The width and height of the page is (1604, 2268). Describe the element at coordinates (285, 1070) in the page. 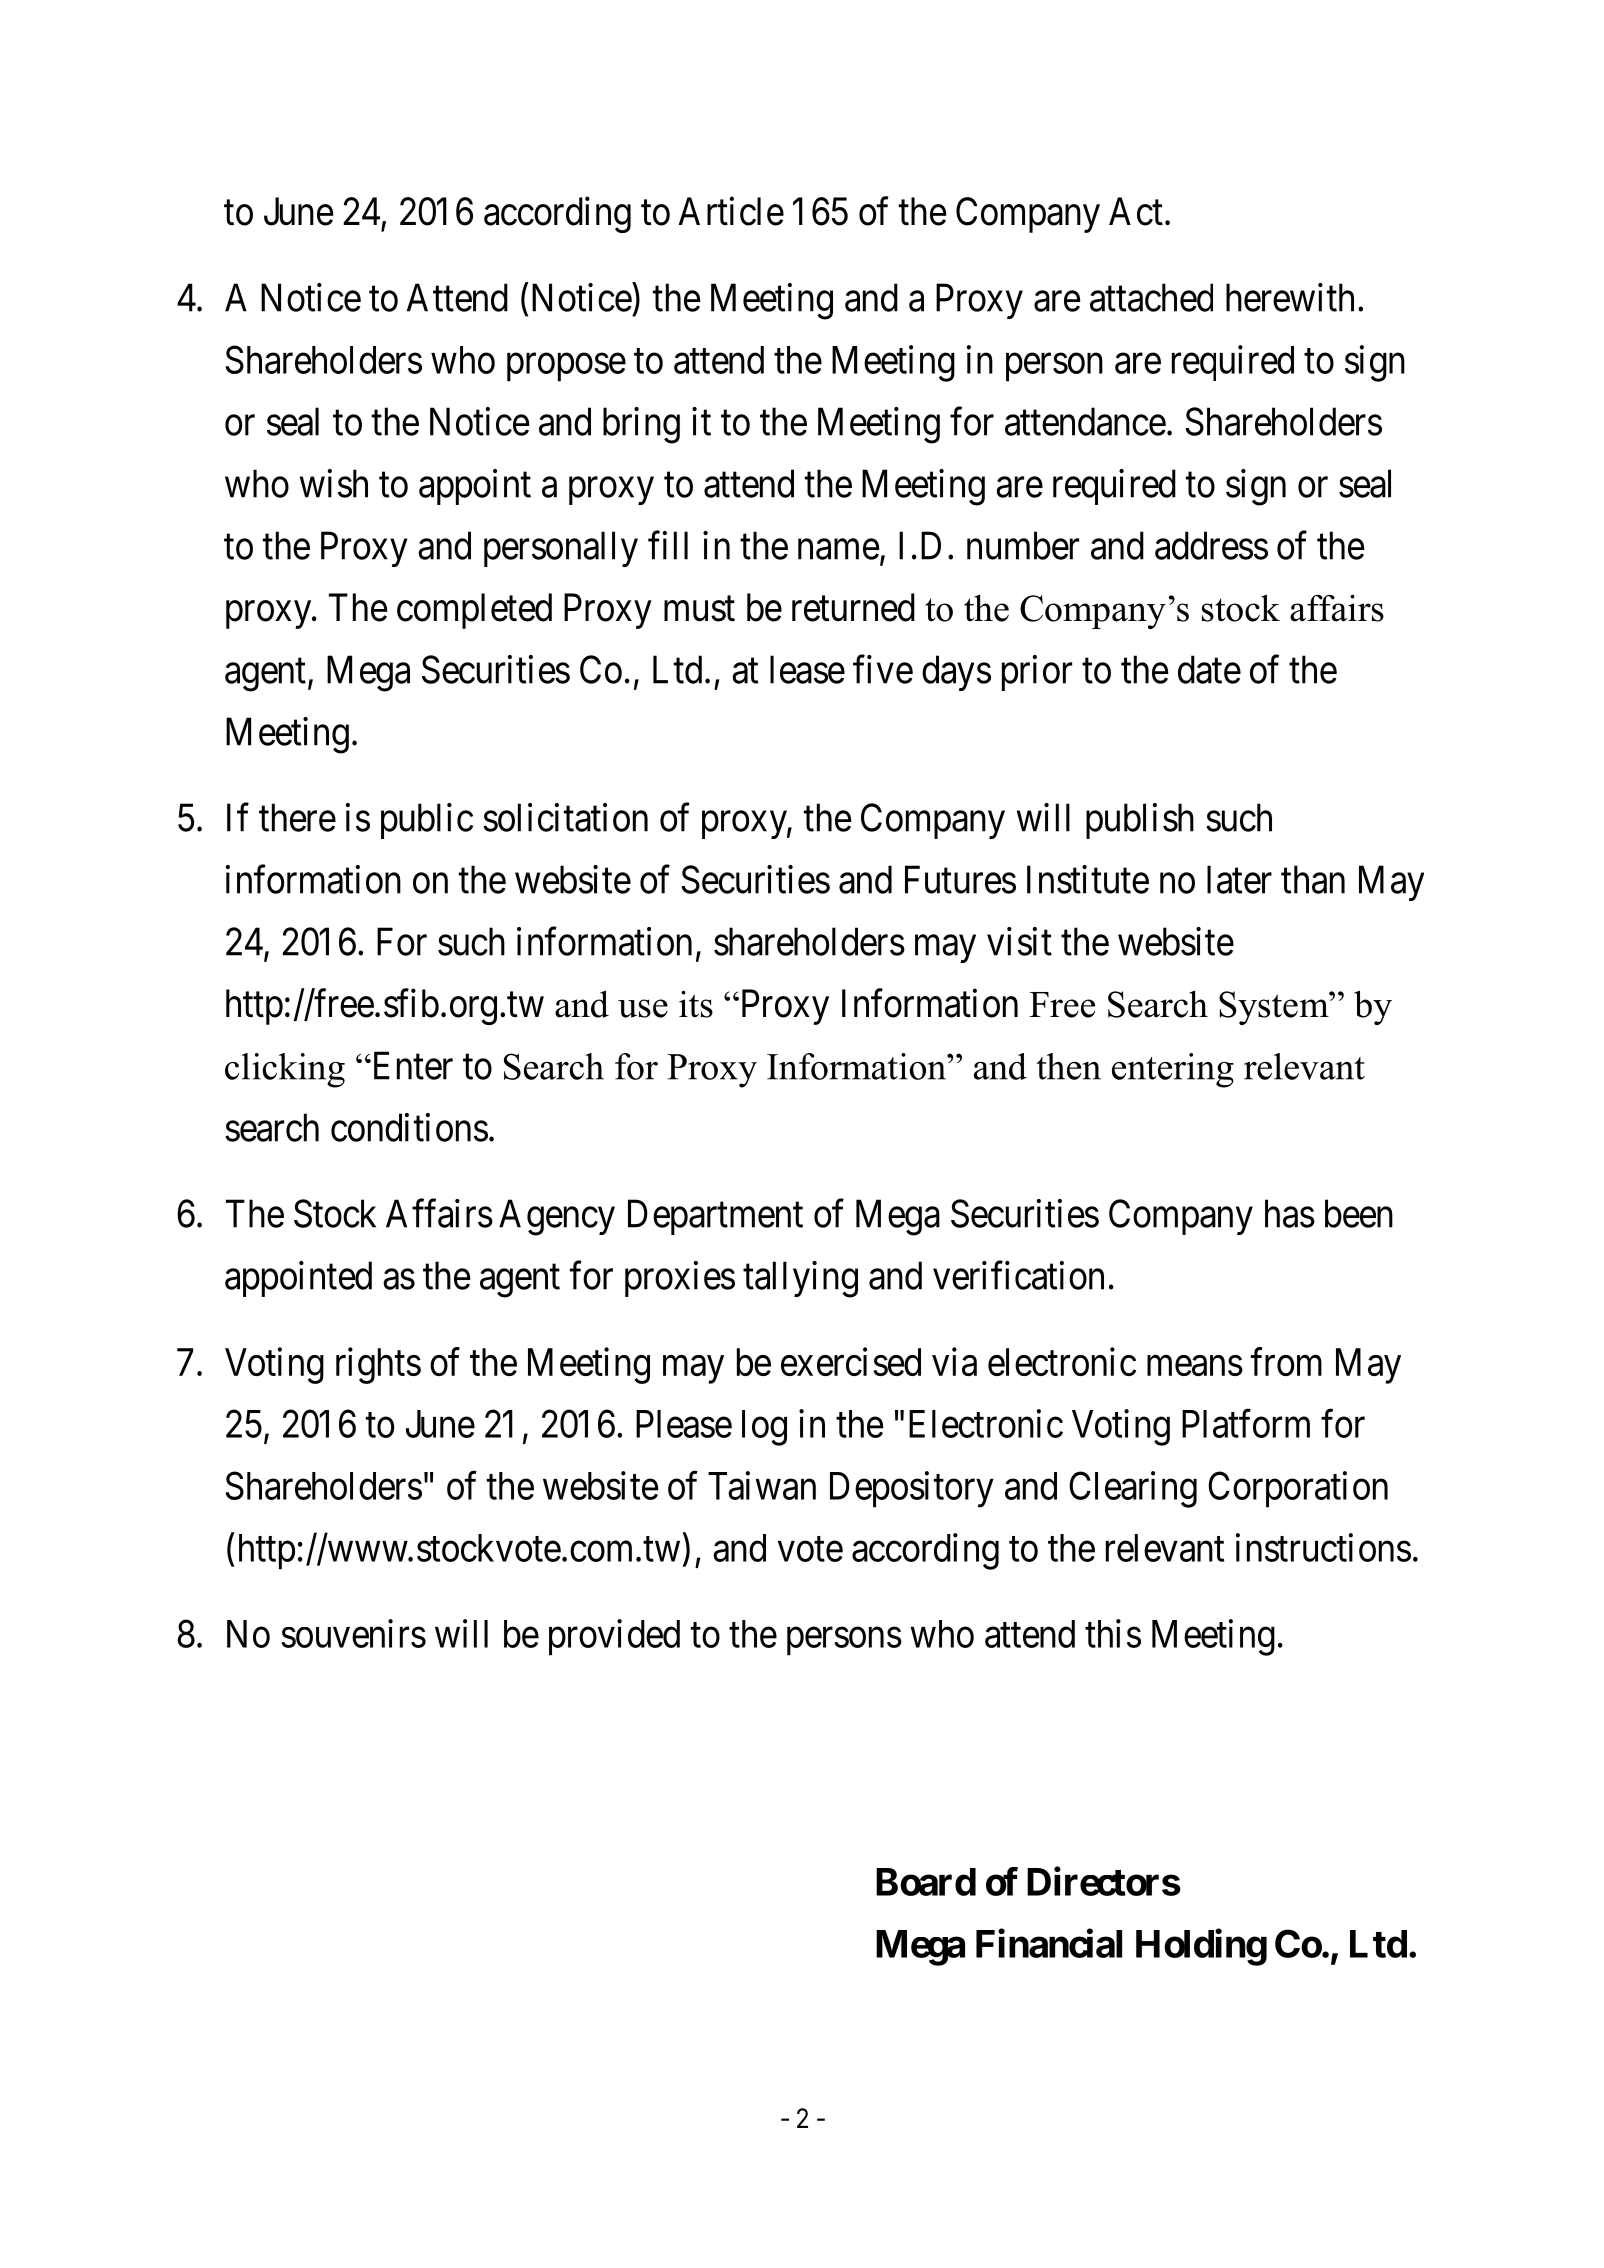

I see `clicking` at that location.
